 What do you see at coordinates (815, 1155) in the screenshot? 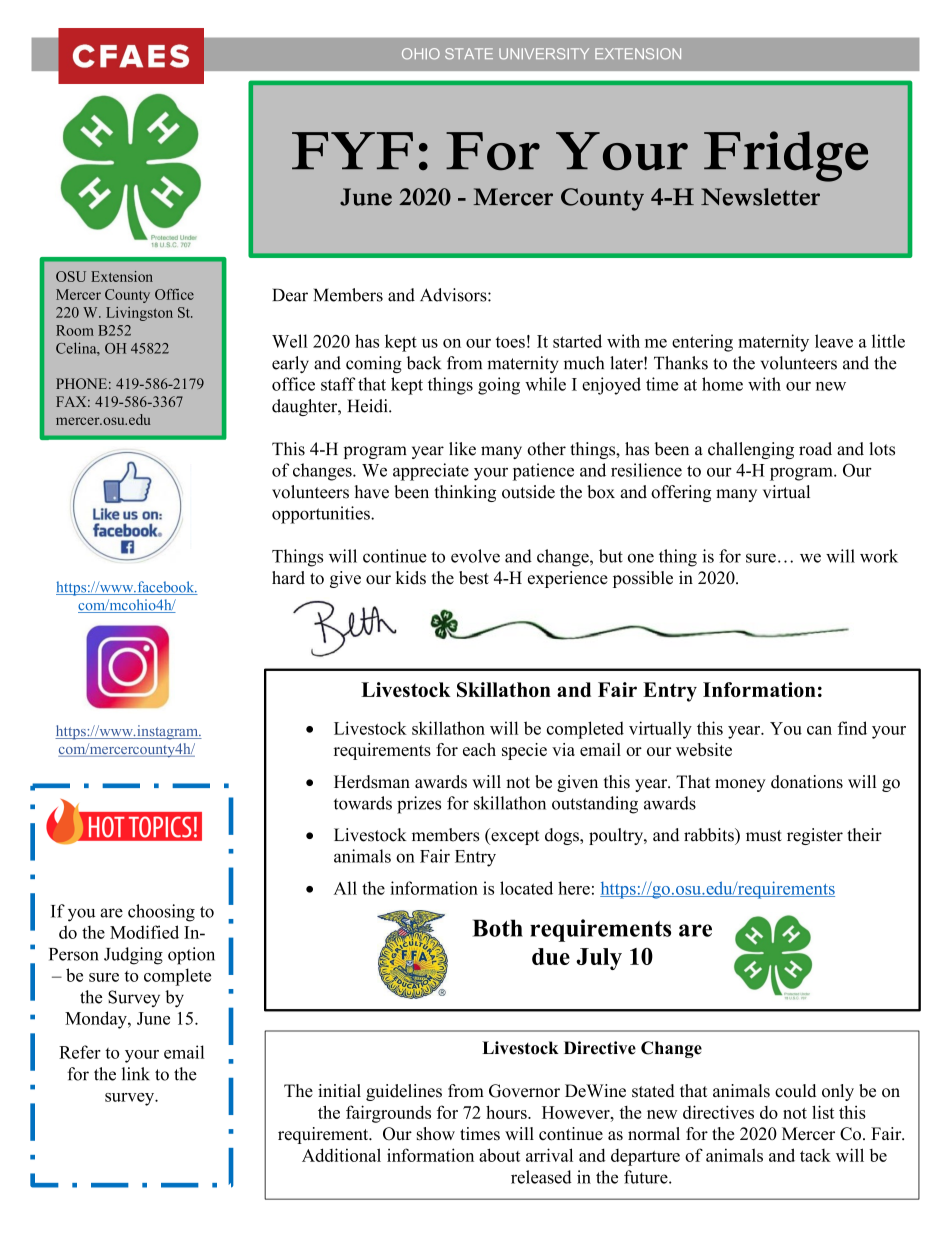
I see `tack` at bounding box center [815, 1155].
